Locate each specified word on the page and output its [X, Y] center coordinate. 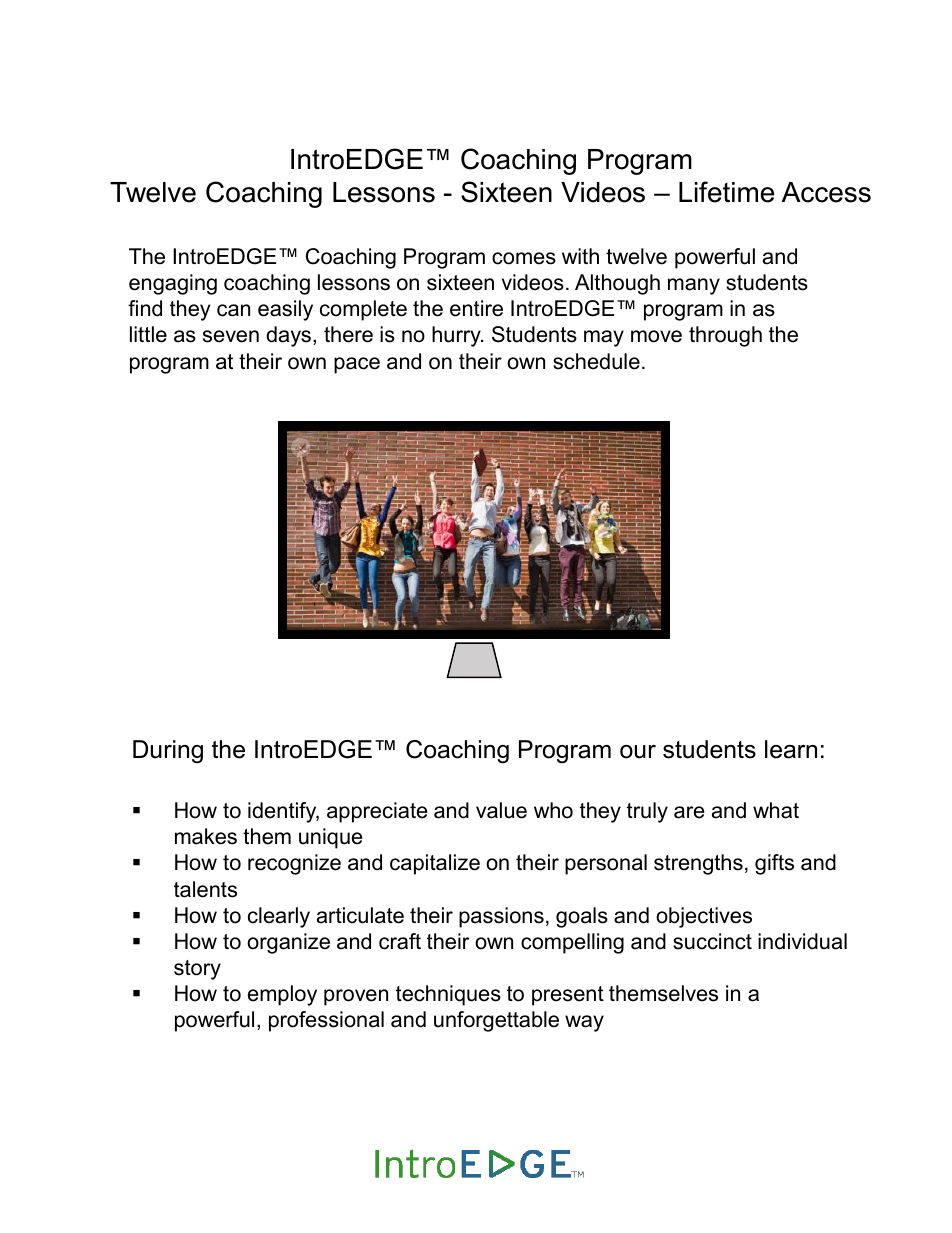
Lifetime [726, 192]
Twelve [153, 192]
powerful [214, 1021]
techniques [448, 995]
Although [617, 284]
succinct [712, 941]
